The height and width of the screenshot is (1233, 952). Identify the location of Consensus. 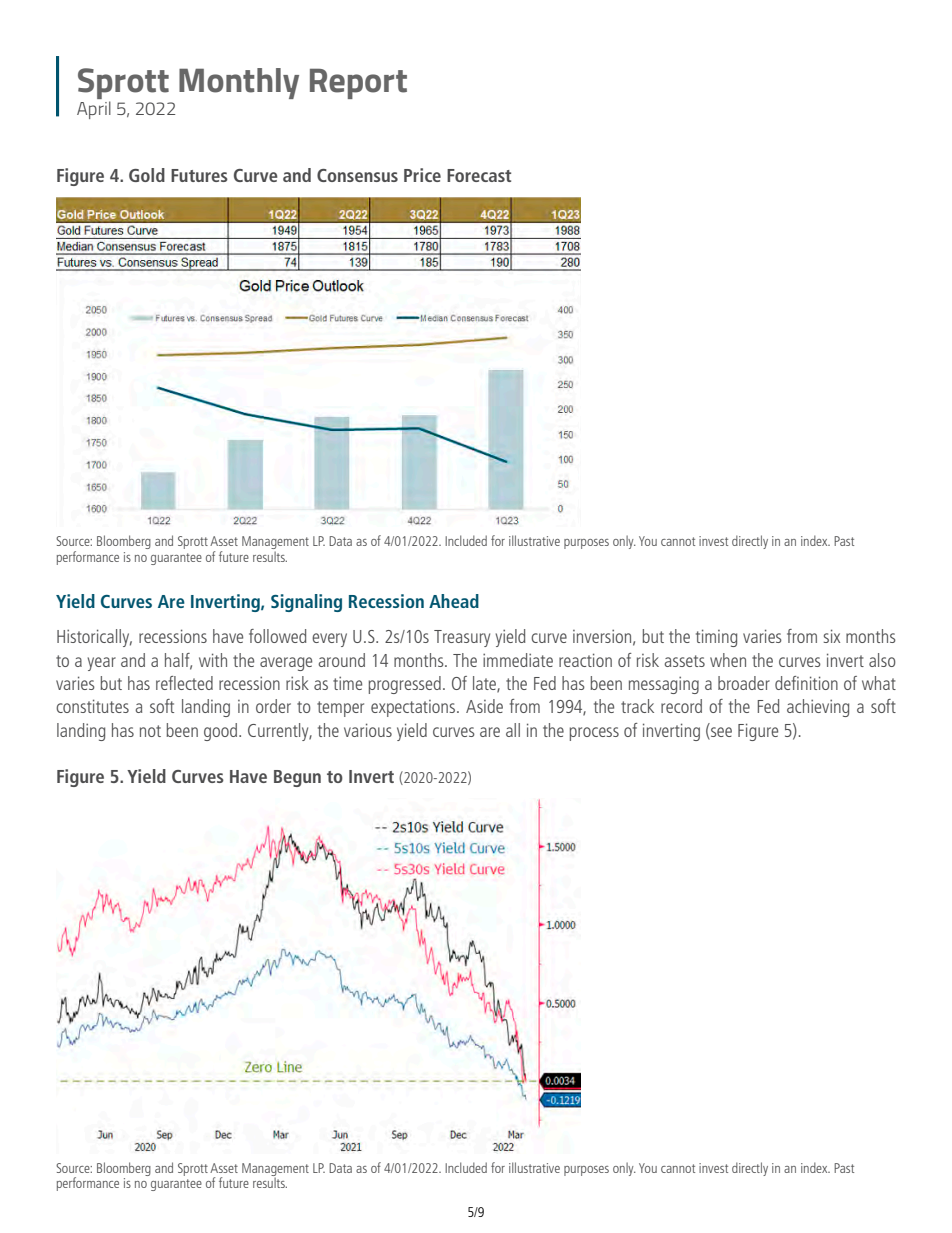
(357, 175).
